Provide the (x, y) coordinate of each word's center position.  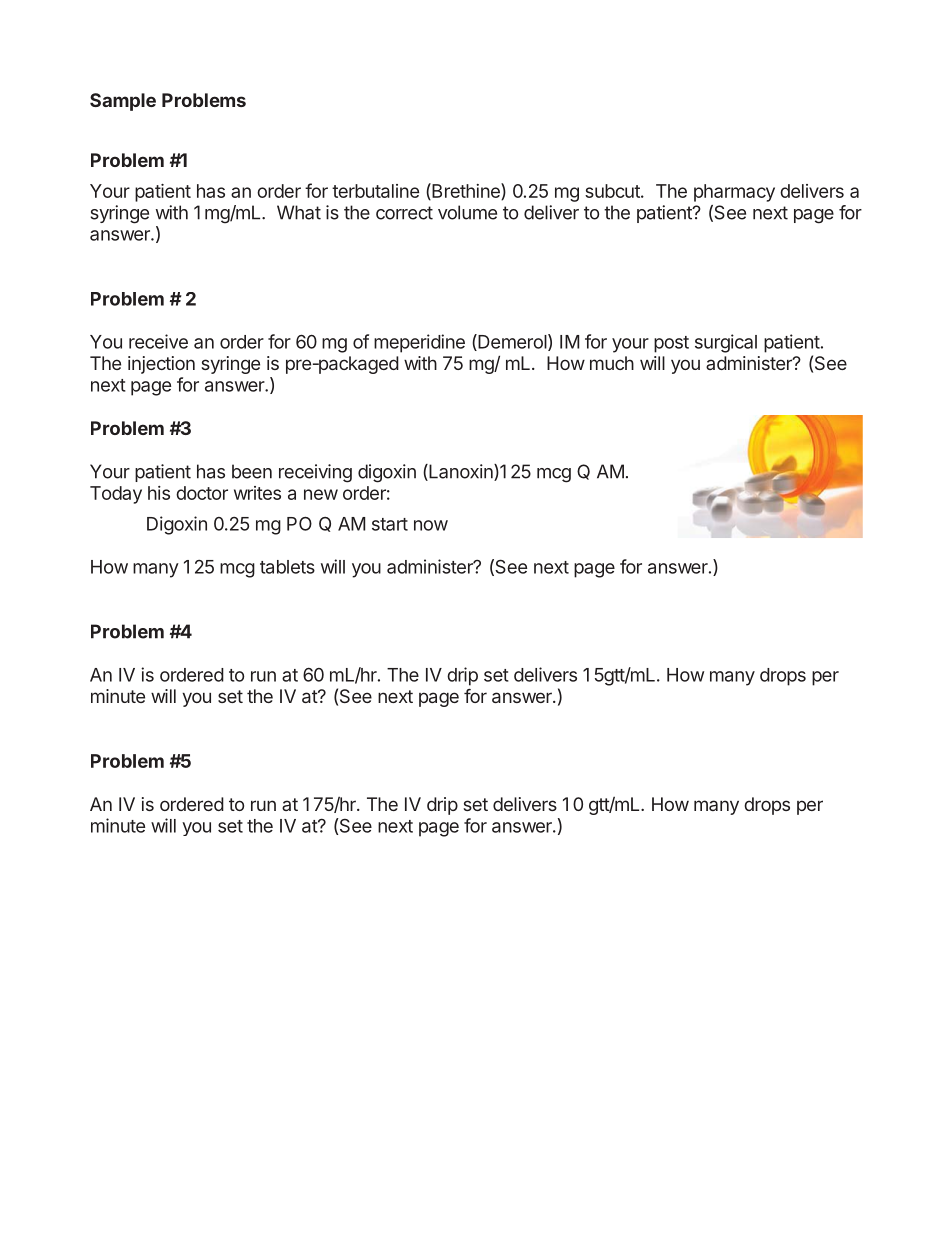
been (252, 471)
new (321, 494)
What (299, 212)
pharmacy (734, 193)
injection (161, 365)
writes (257, 493)
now (431, 525)
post (671, 344)
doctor (202, 493)
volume (467, 212)
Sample (123, 102)
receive (158, 341)
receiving (315, 473)
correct (404, 213)
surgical (726, 343)
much (612, 363)
